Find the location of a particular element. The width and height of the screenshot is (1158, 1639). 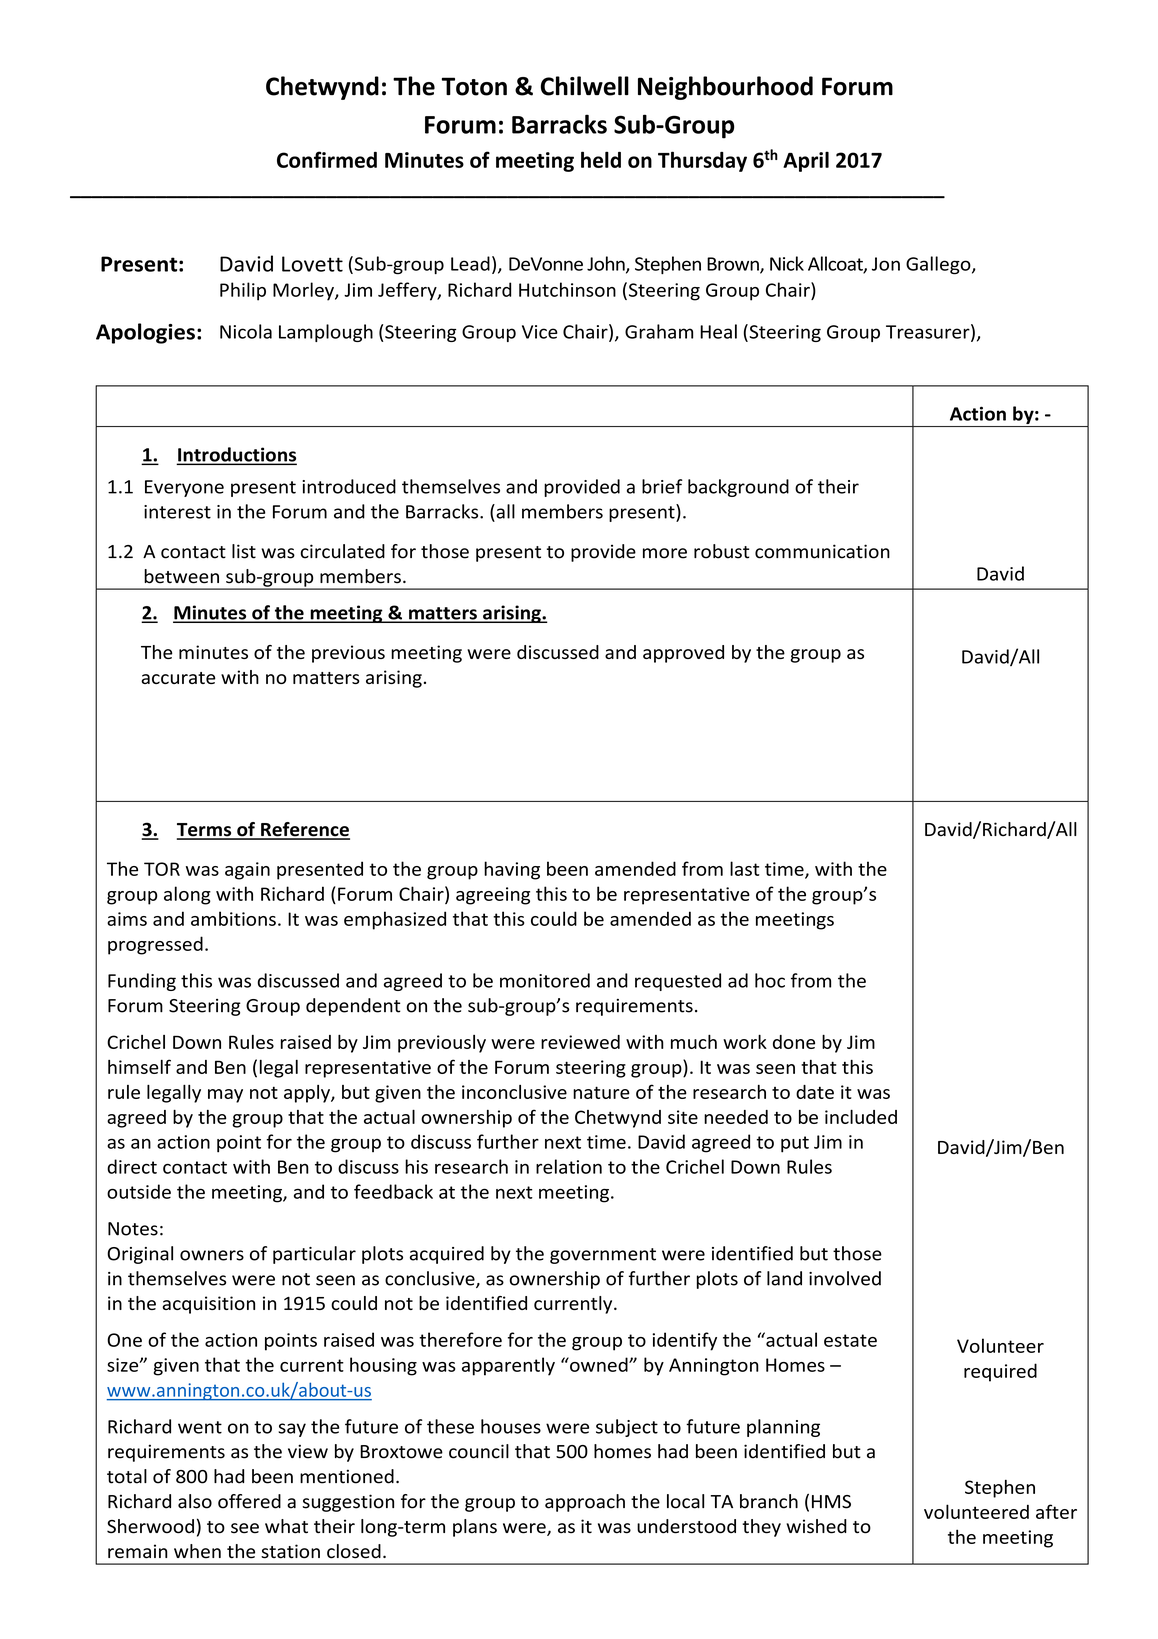

April is located at coordinates (806, 161).
